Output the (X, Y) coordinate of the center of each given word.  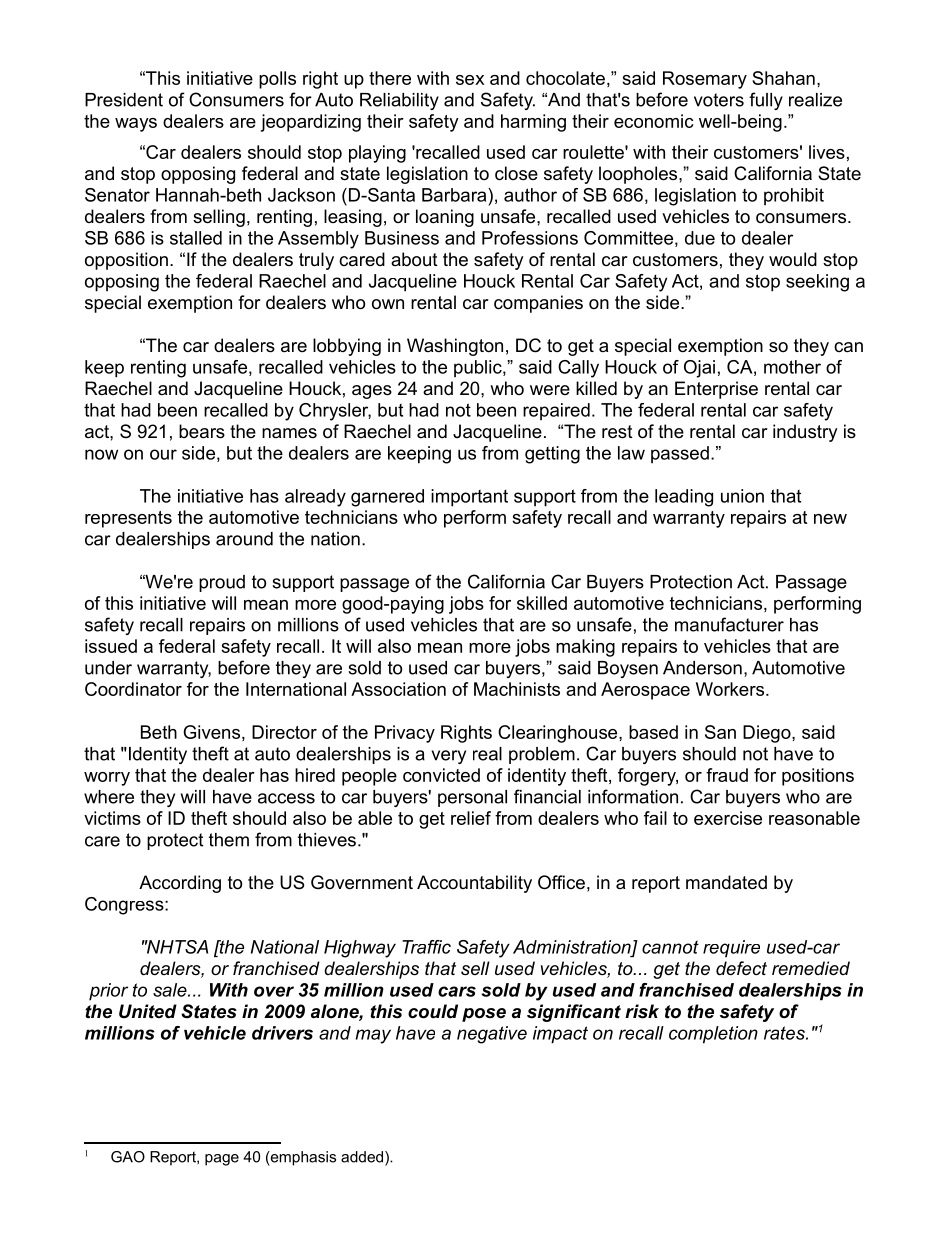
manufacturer (729, 624)
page (222, 1160)
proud (222, 583)
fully (766, 101)
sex (470, 80)
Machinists (517, 689)
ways (136, 125)
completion (713, 1035)
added (363, 1158)
